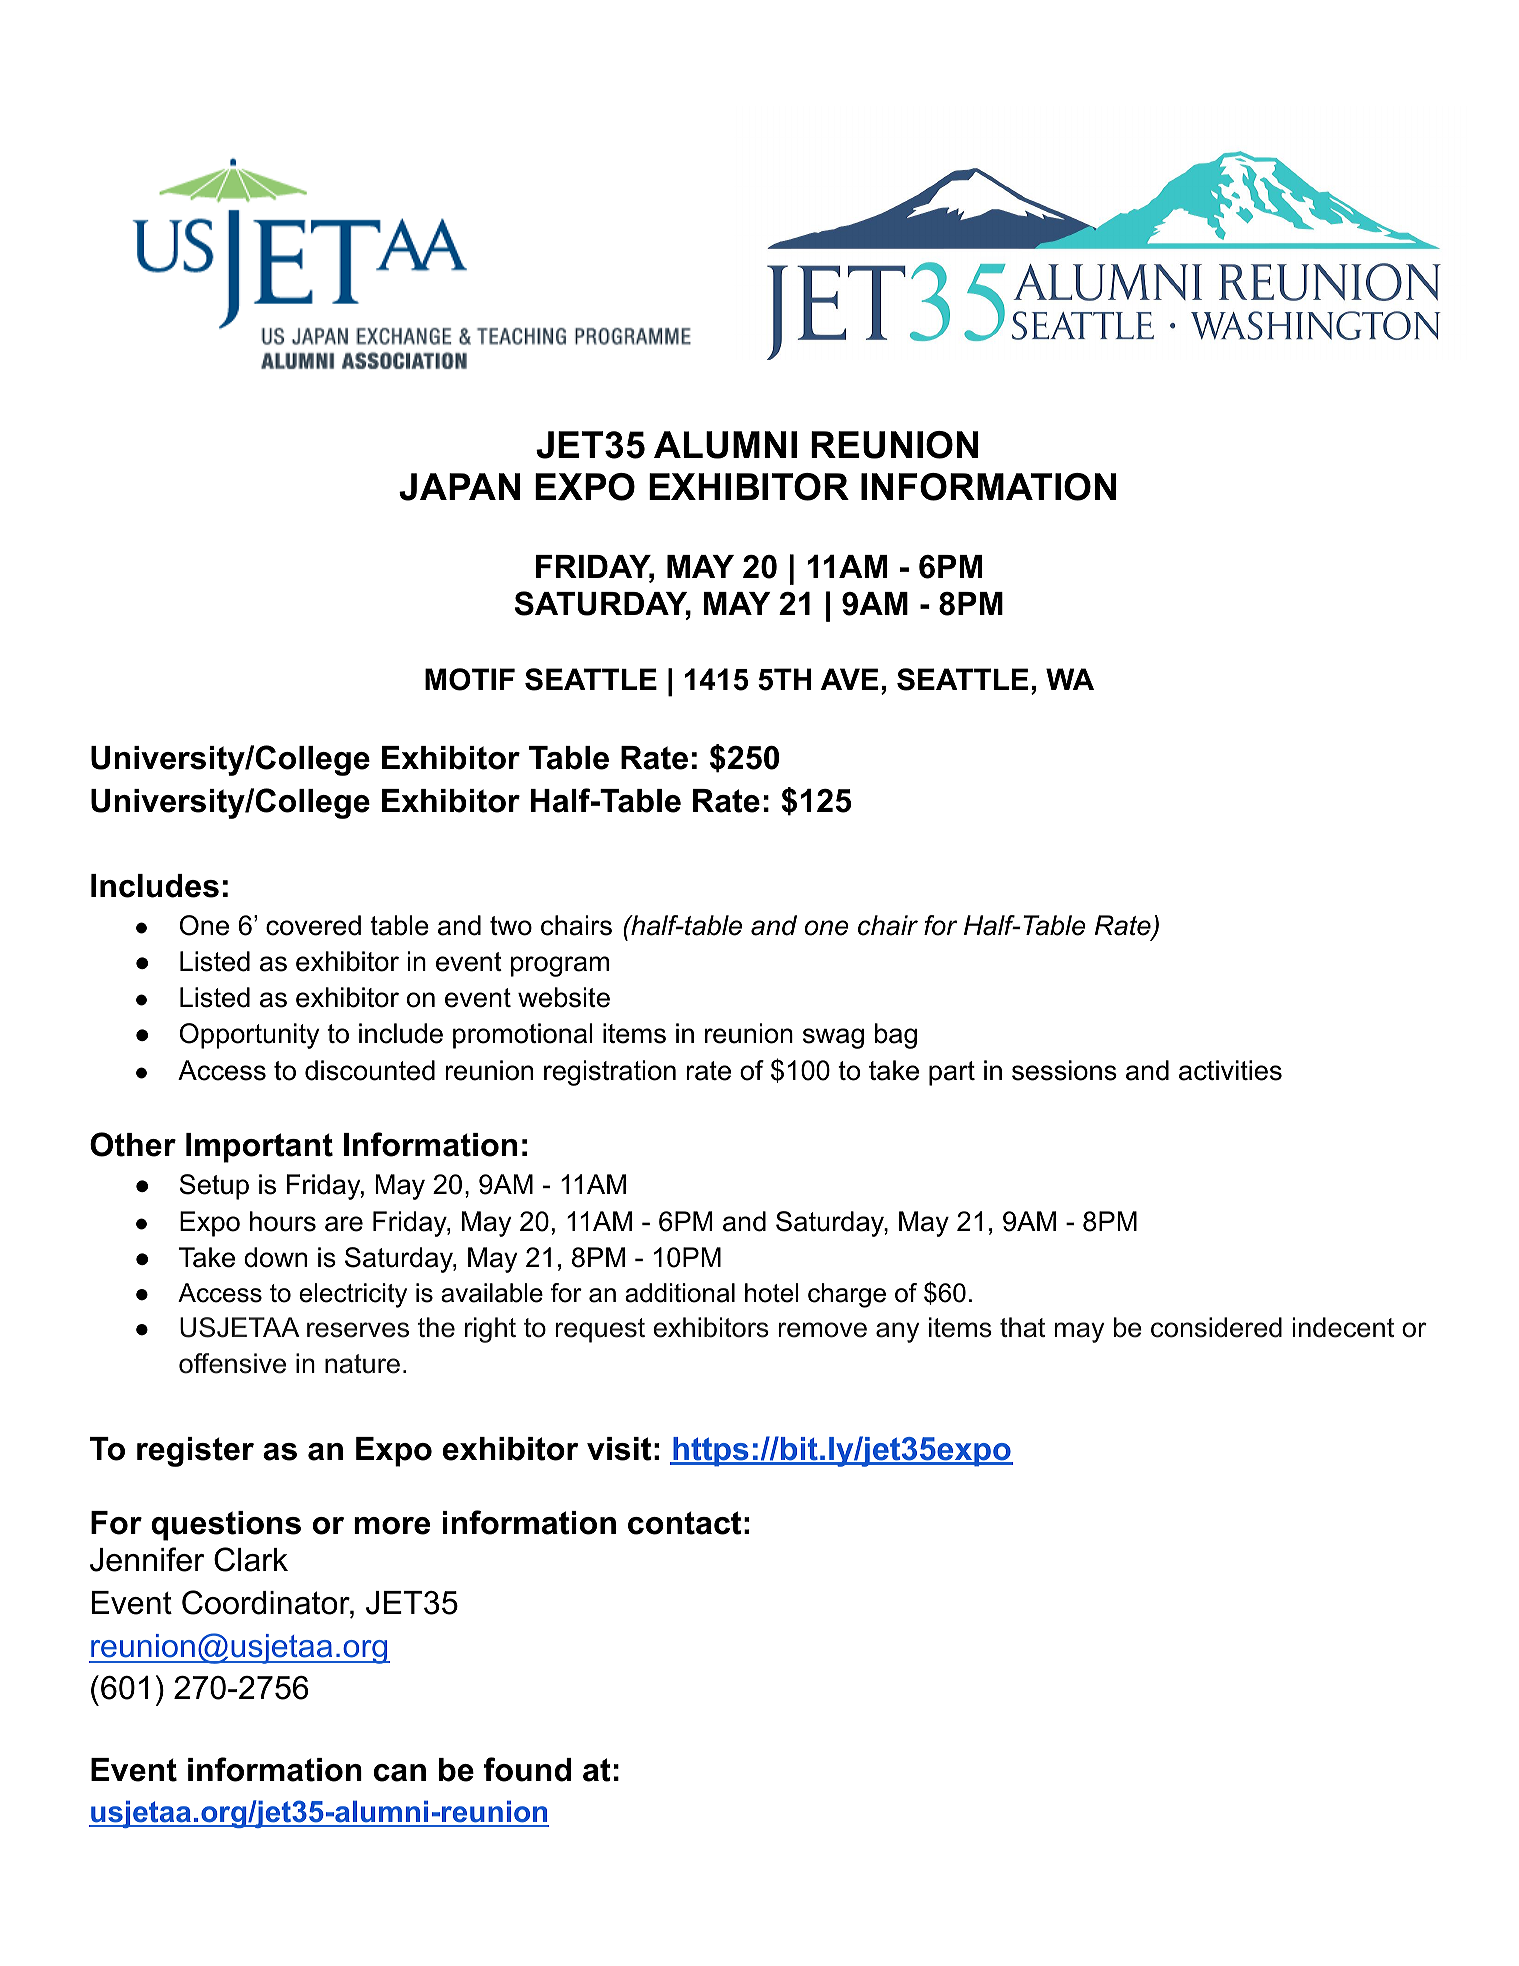  I want to click on found, so click(527, 1769).
